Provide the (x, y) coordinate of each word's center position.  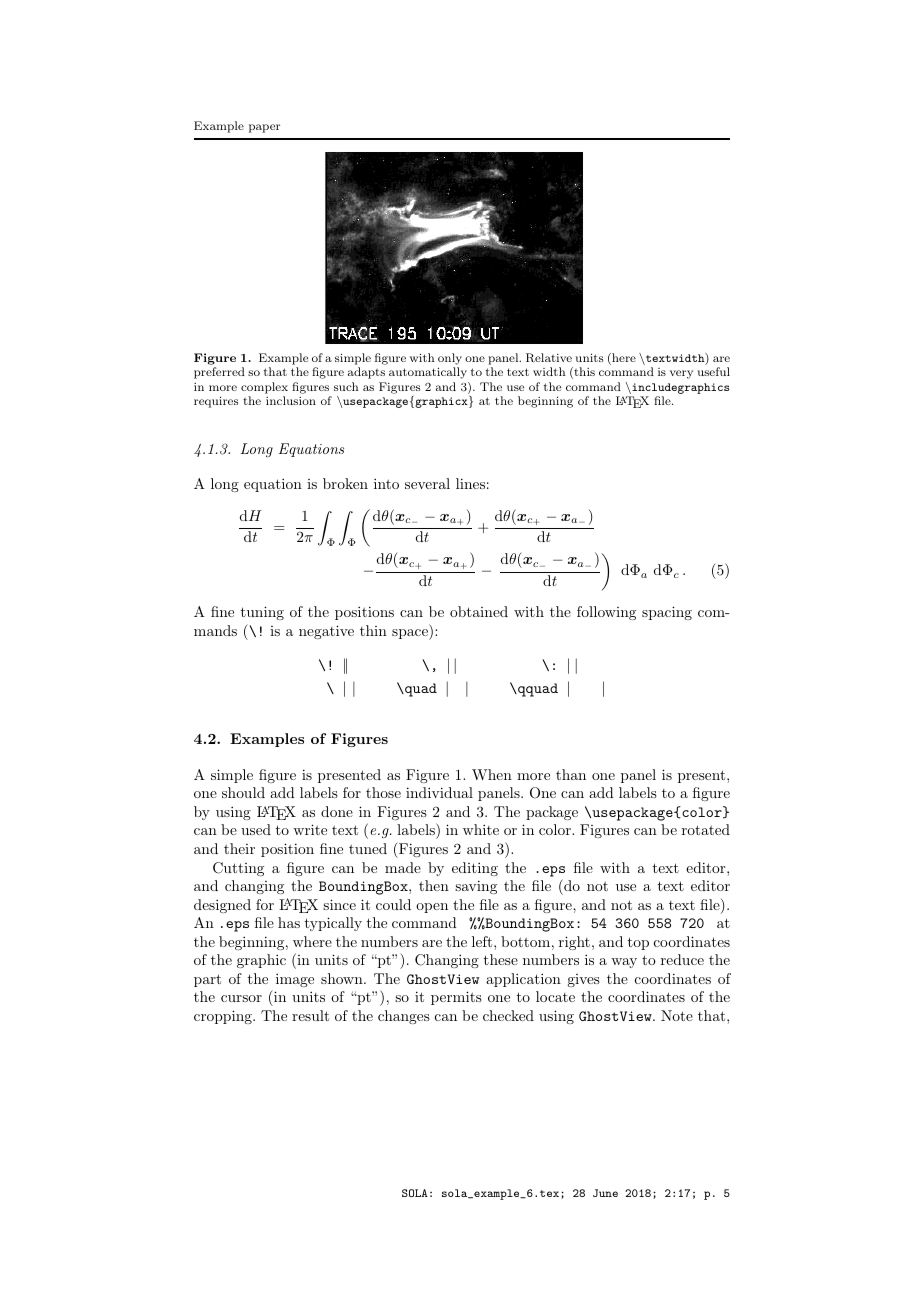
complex (264, 388)
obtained (479, 611)
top (638, 943)
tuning (262, 613)
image (295, 980)
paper (264, 128)
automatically (428, 373)
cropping (224, 1017)
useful (714, 371)
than (571, 774)
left (482, 941)
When (492, 774)
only (450, 359)
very (681, 374)
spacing (667, 613)
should (243, 792)
